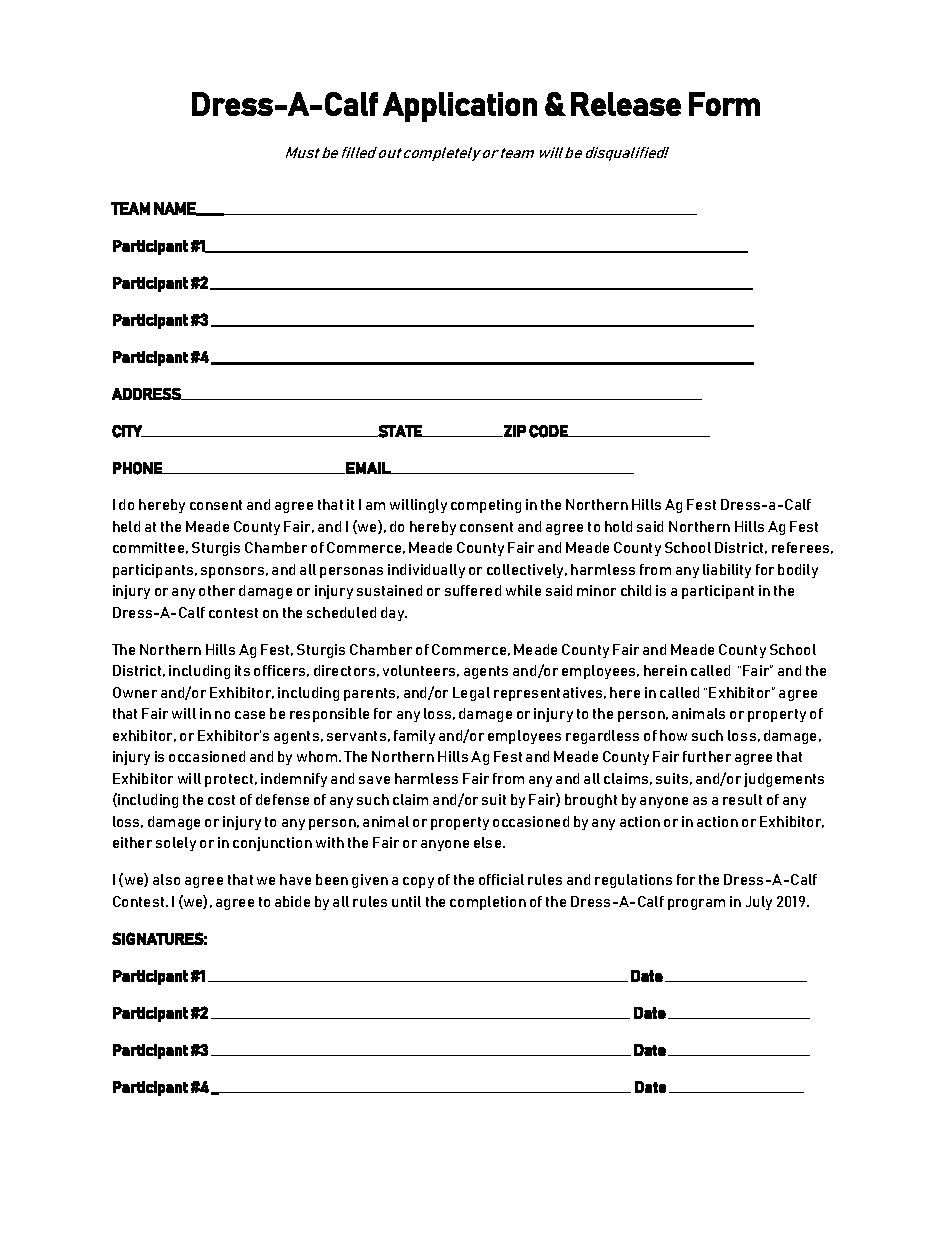  I want to click on Form, so click(724, 104).
